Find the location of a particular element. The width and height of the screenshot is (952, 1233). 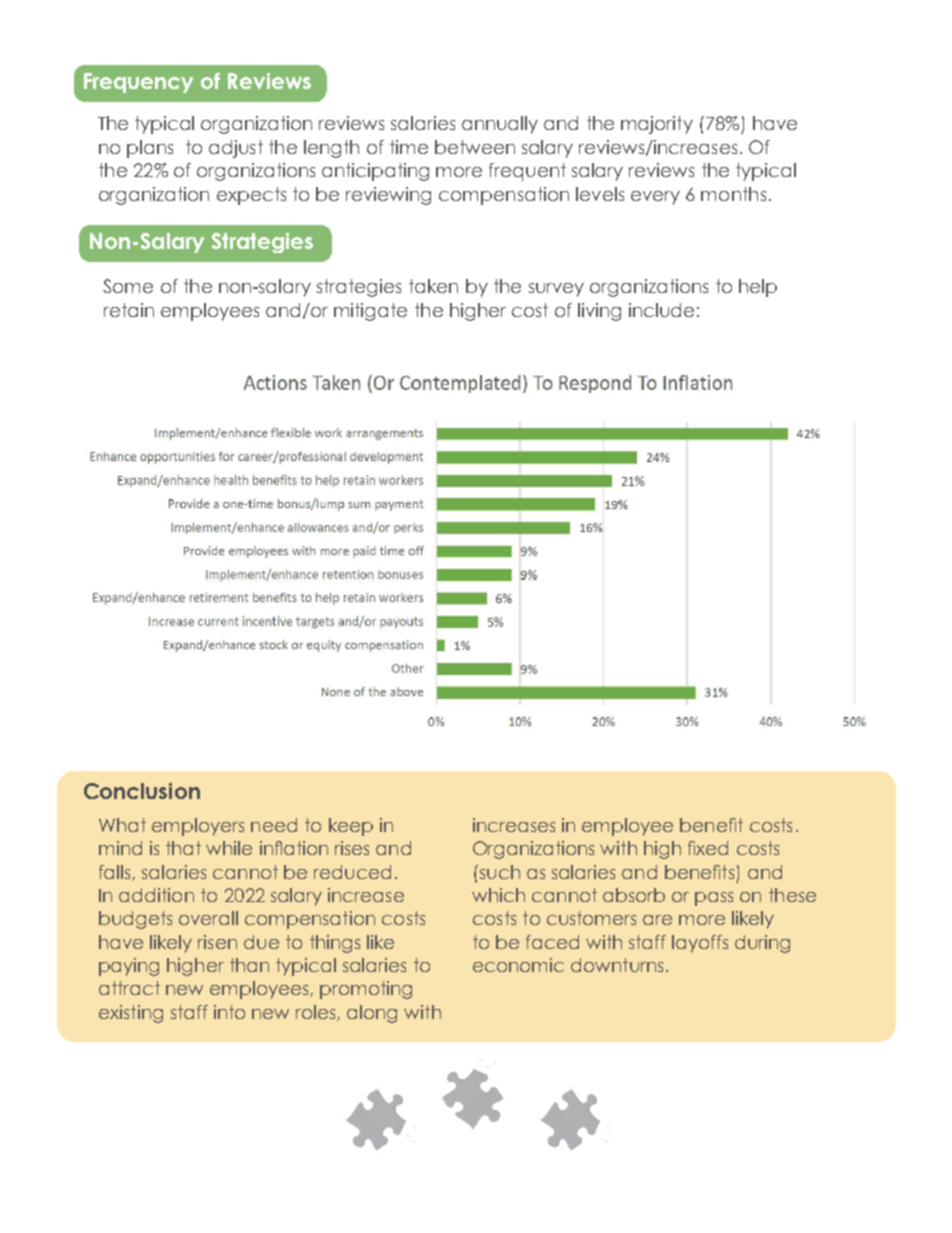

adjust is located at coordinates (236, 149).
